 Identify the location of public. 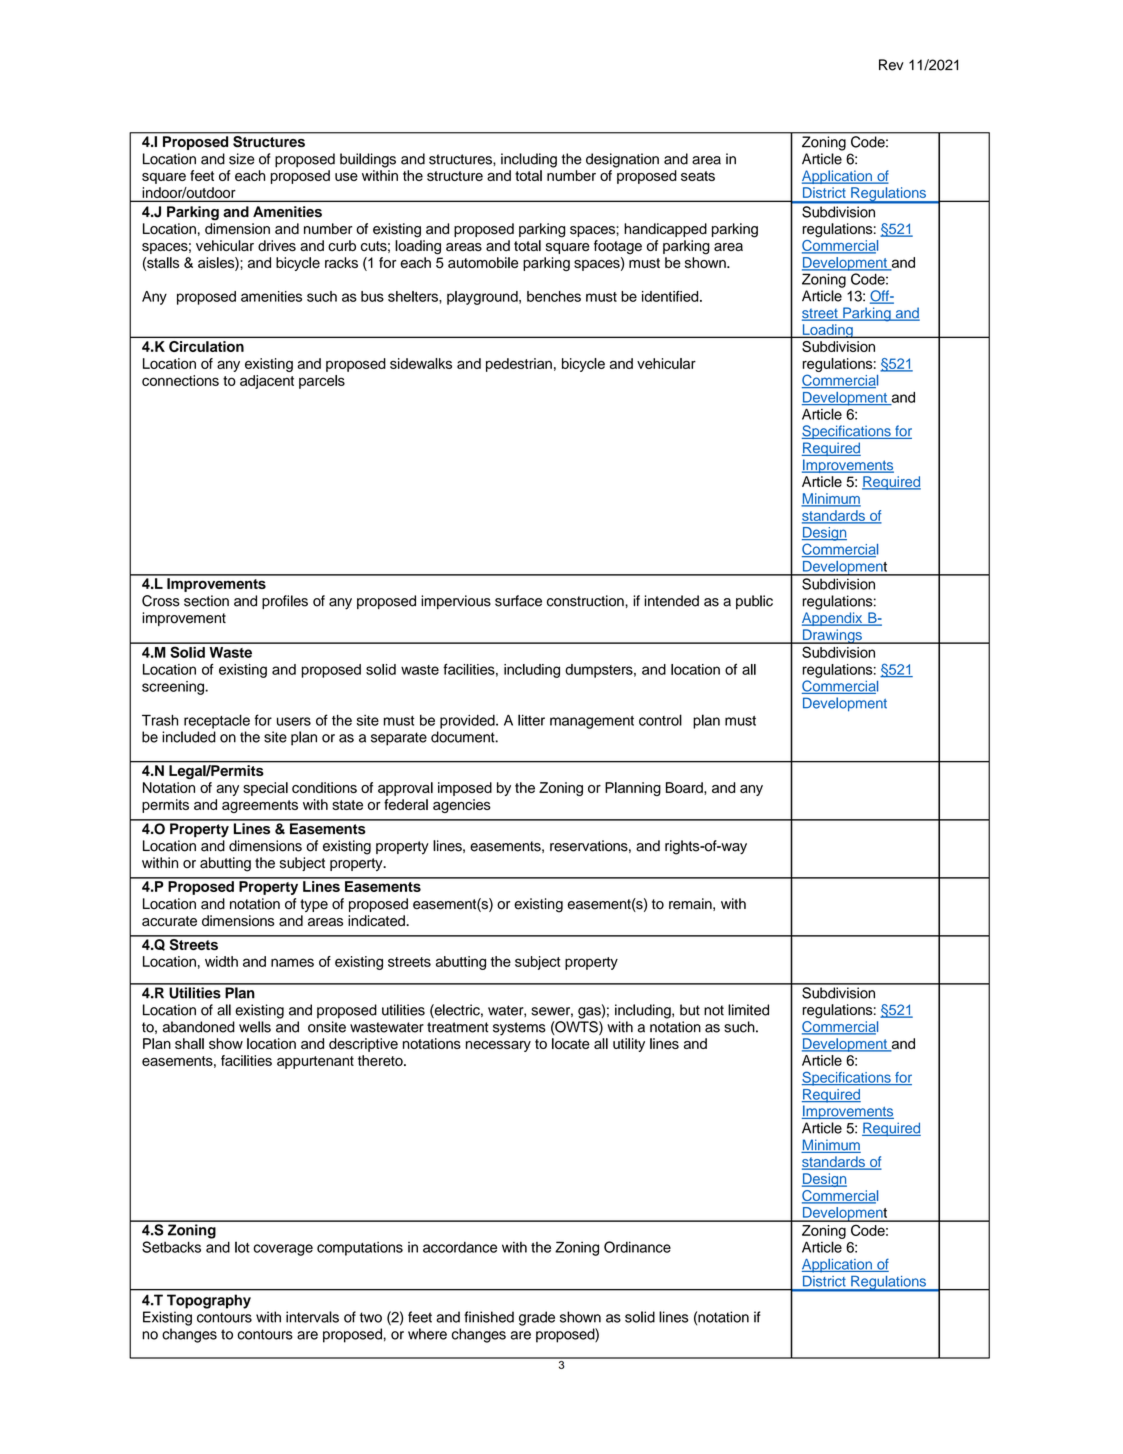
(754, 602).
